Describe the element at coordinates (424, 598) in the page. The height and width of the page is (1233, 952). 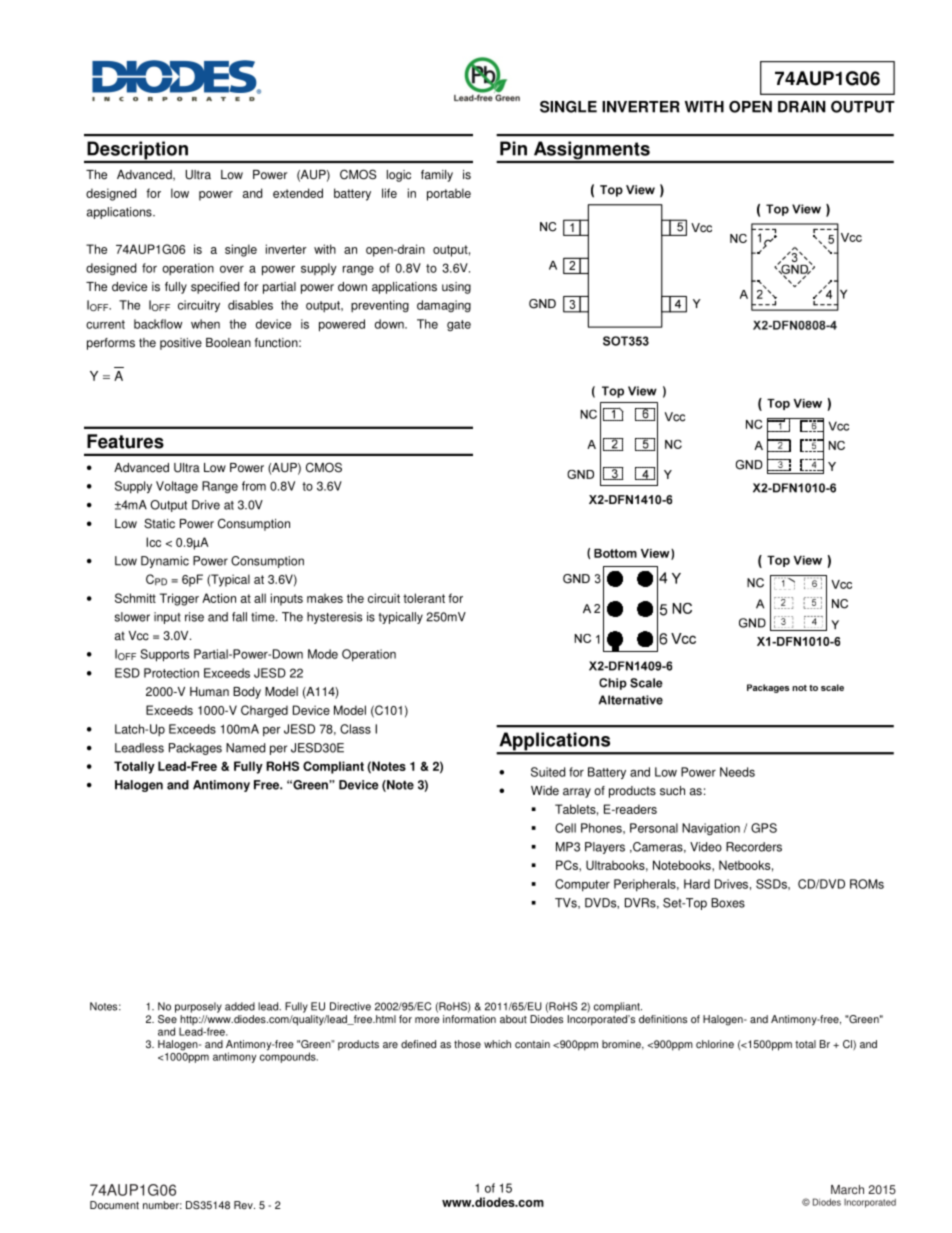
I see `tolerant` at that location.
